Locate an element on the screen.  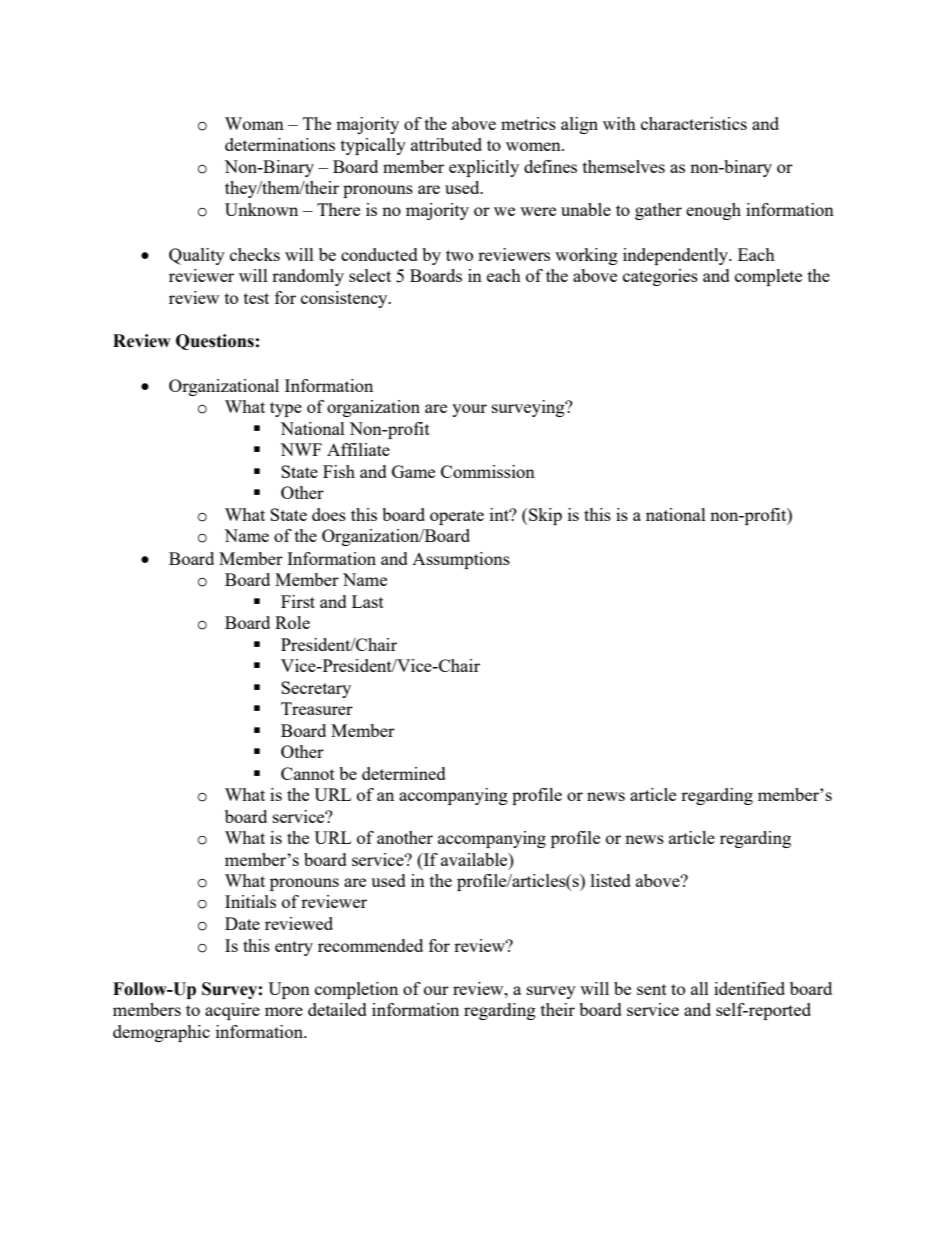
Assumptions is located at coordinates (461, 560).
